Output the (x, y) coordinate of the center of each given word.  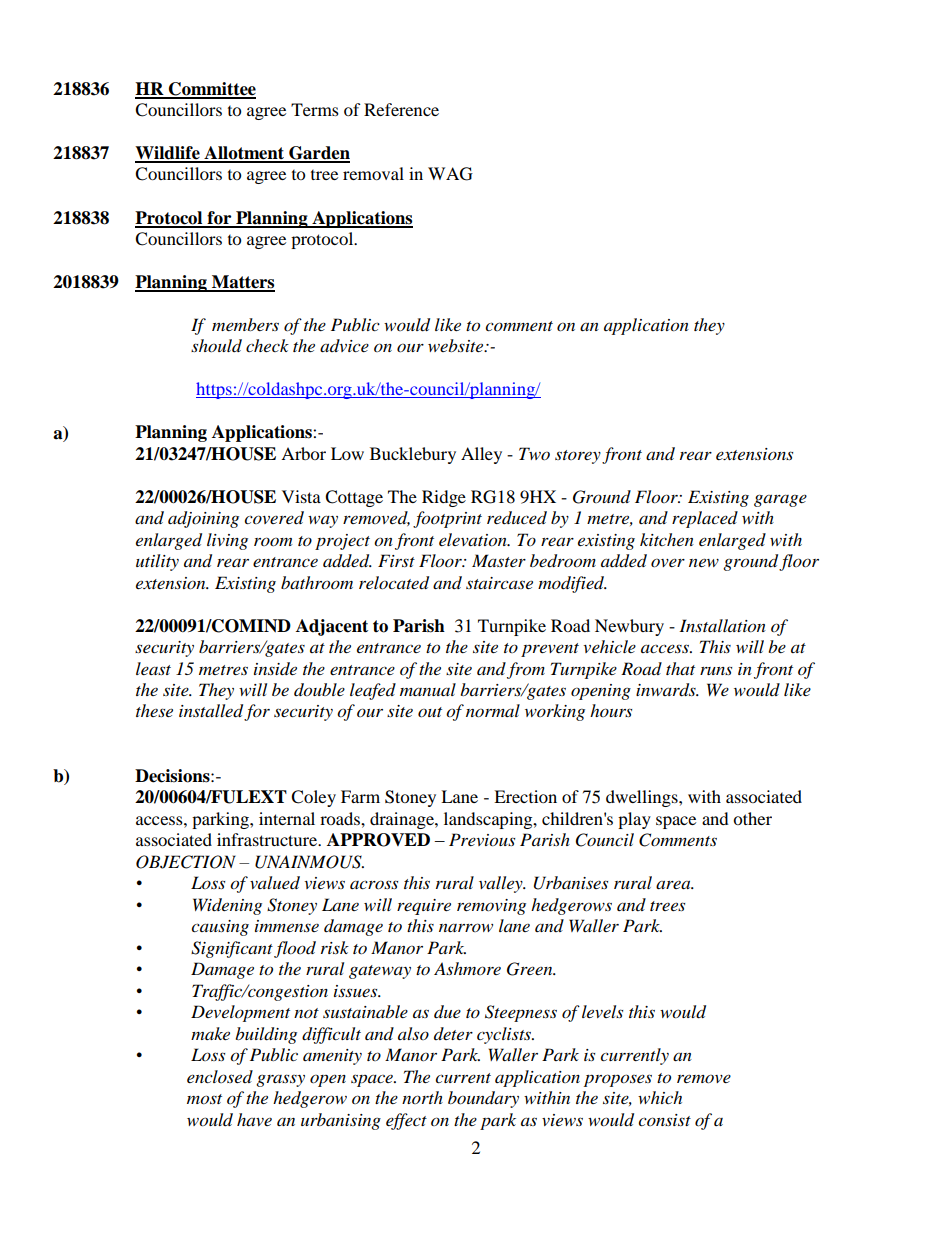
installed (212, 712)
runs (716, 670)
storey (578, 457)
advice (344, 345)
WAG (450, 174)
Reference (401, 109)
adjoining (203, 519)
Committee (211, 90)
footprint (447, 519)
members (245, 324)
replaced (705, 519)
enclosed (220, 1076)
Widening (227, 906)
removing (491, 907)
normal (493, 710)
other (752, 818)
